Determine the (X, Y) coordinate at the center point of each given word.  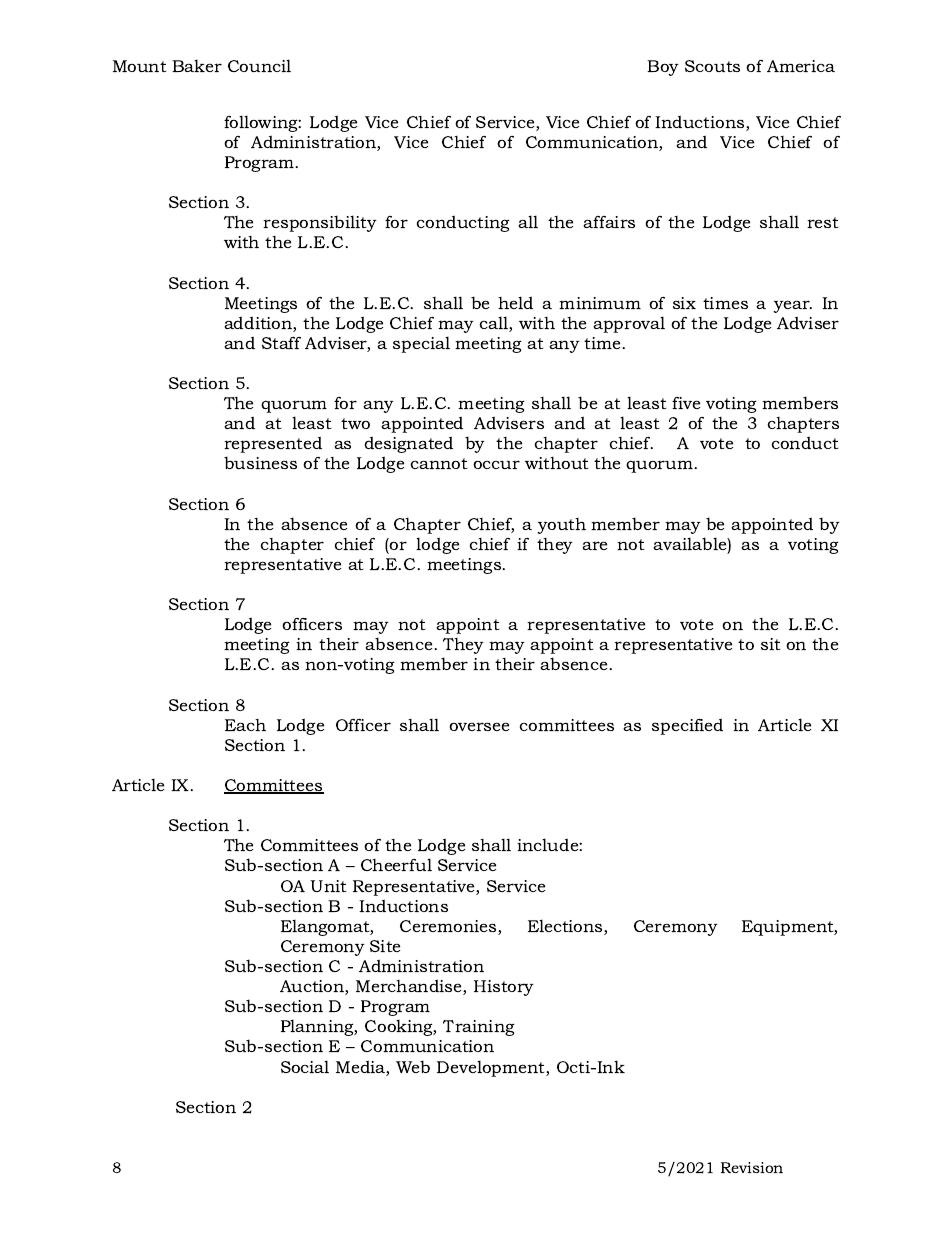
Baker (197, 65)
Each (245, 725)
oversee (479, 726)
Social (305, 1066)
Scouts (712, 66)
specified (687, 726)
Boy (663, 68)
